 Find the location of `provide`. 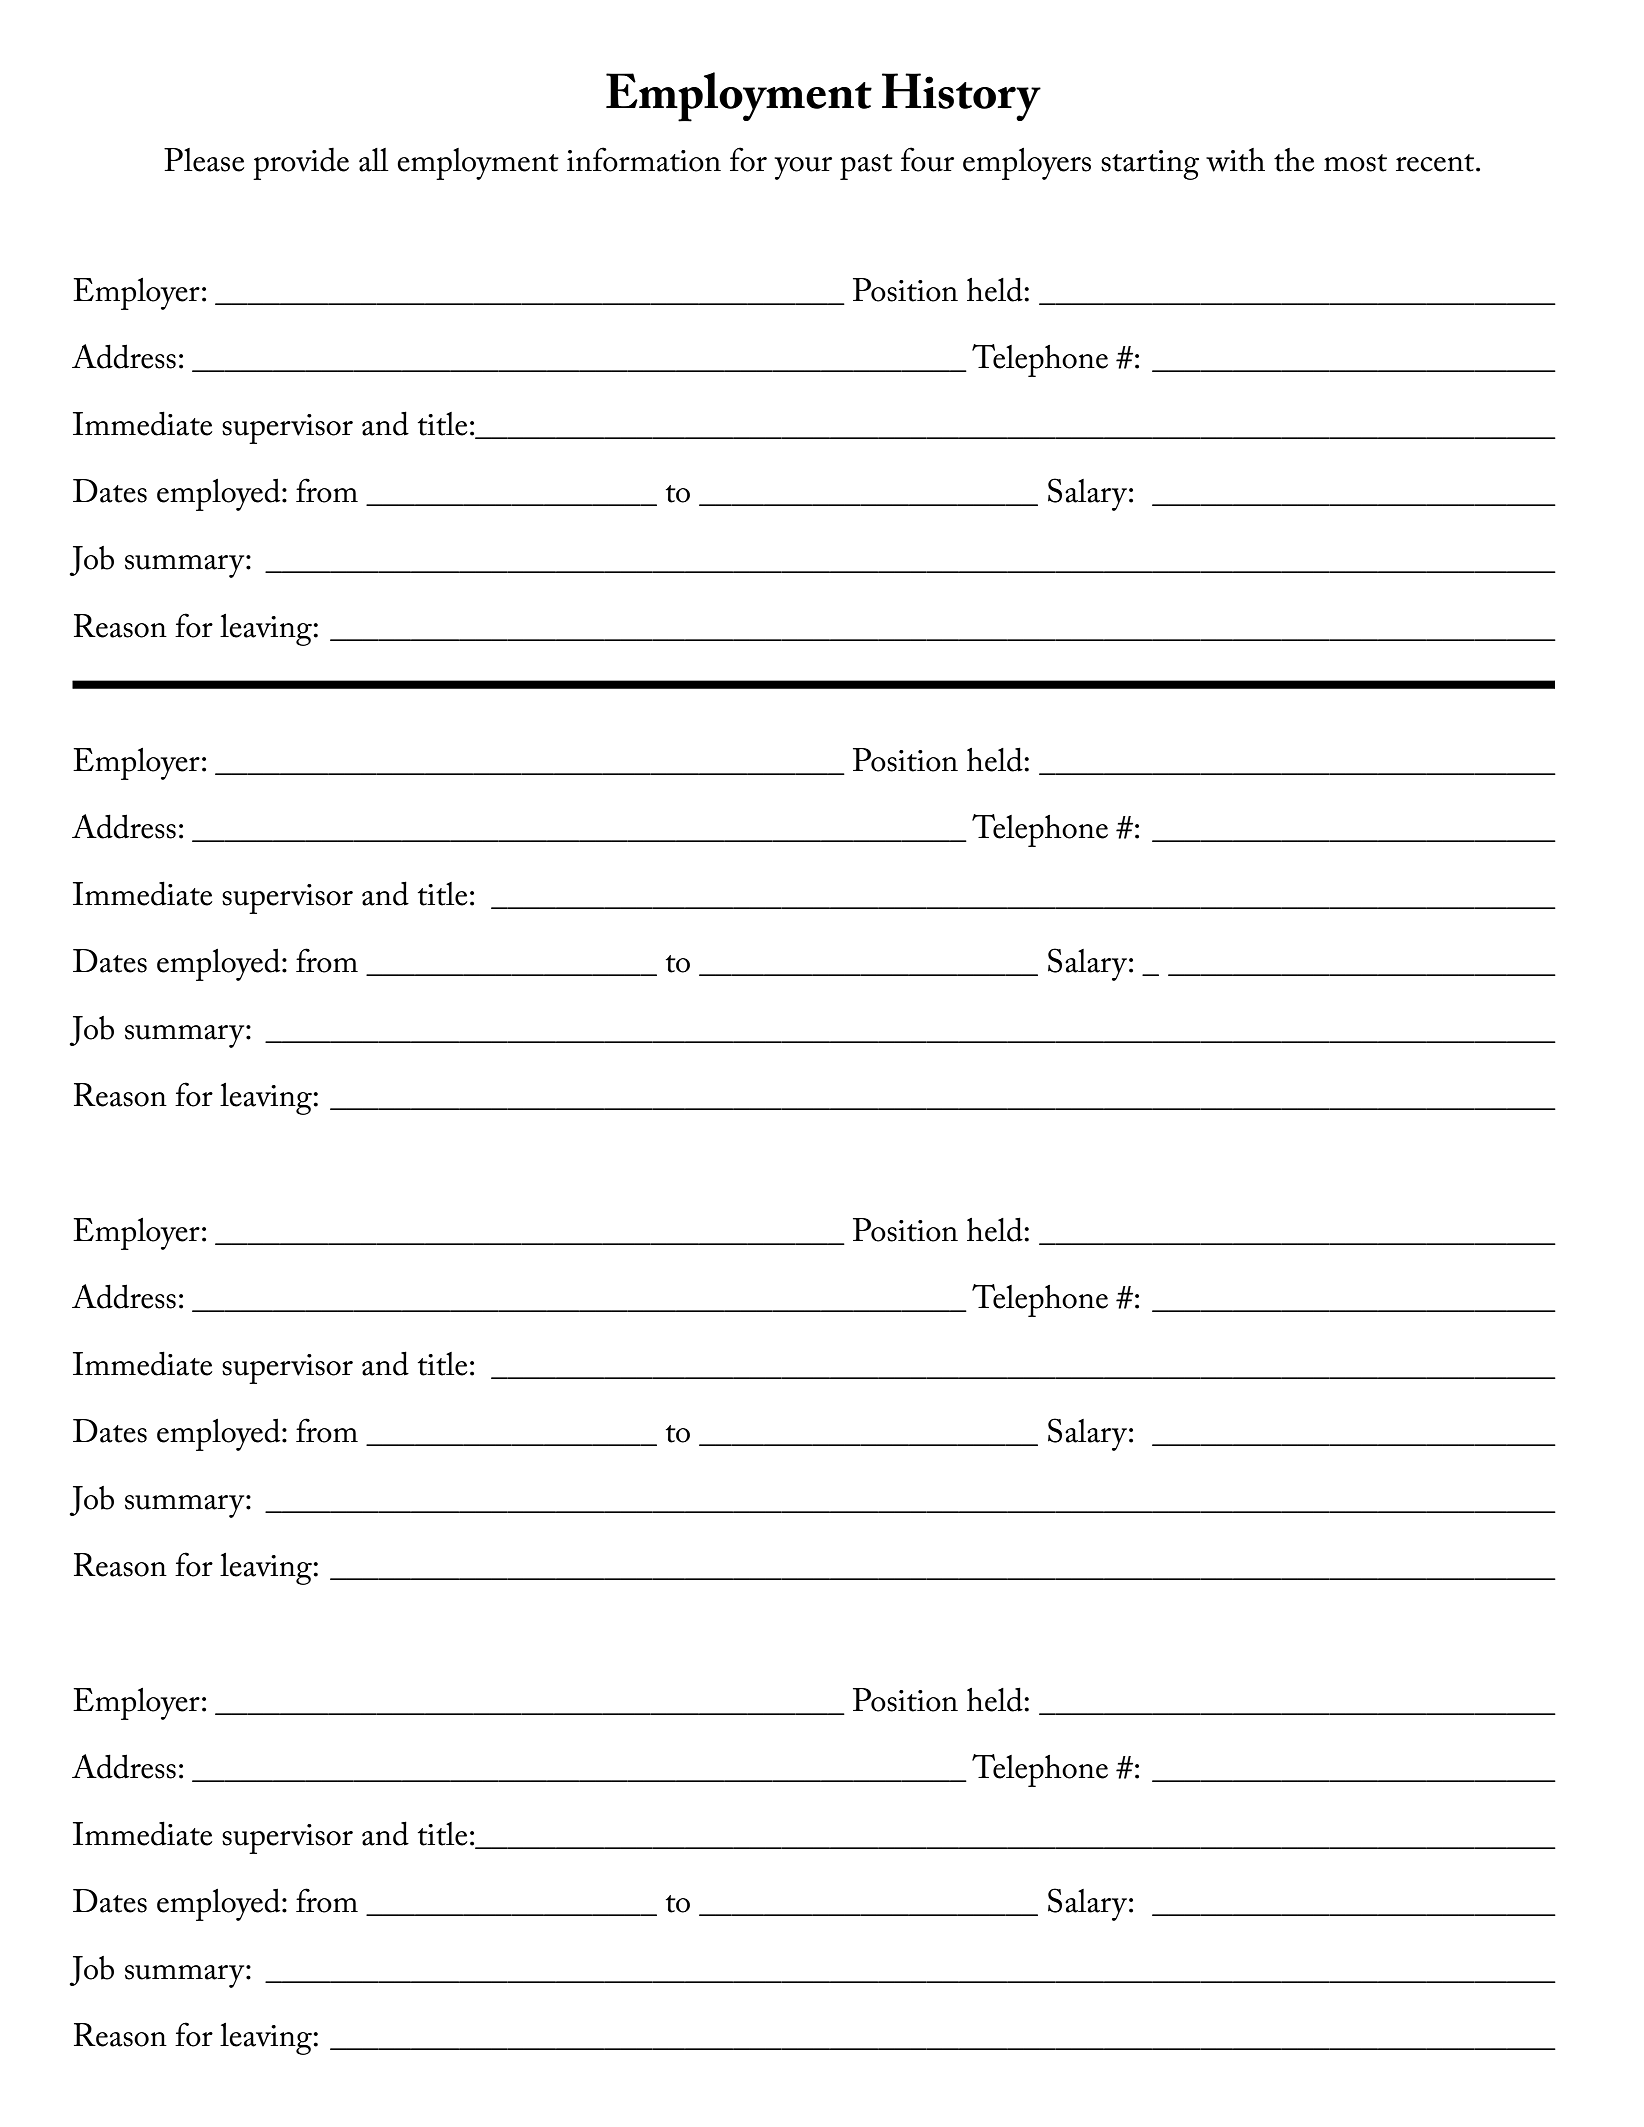

provide is located at coordinates (301, 163).
